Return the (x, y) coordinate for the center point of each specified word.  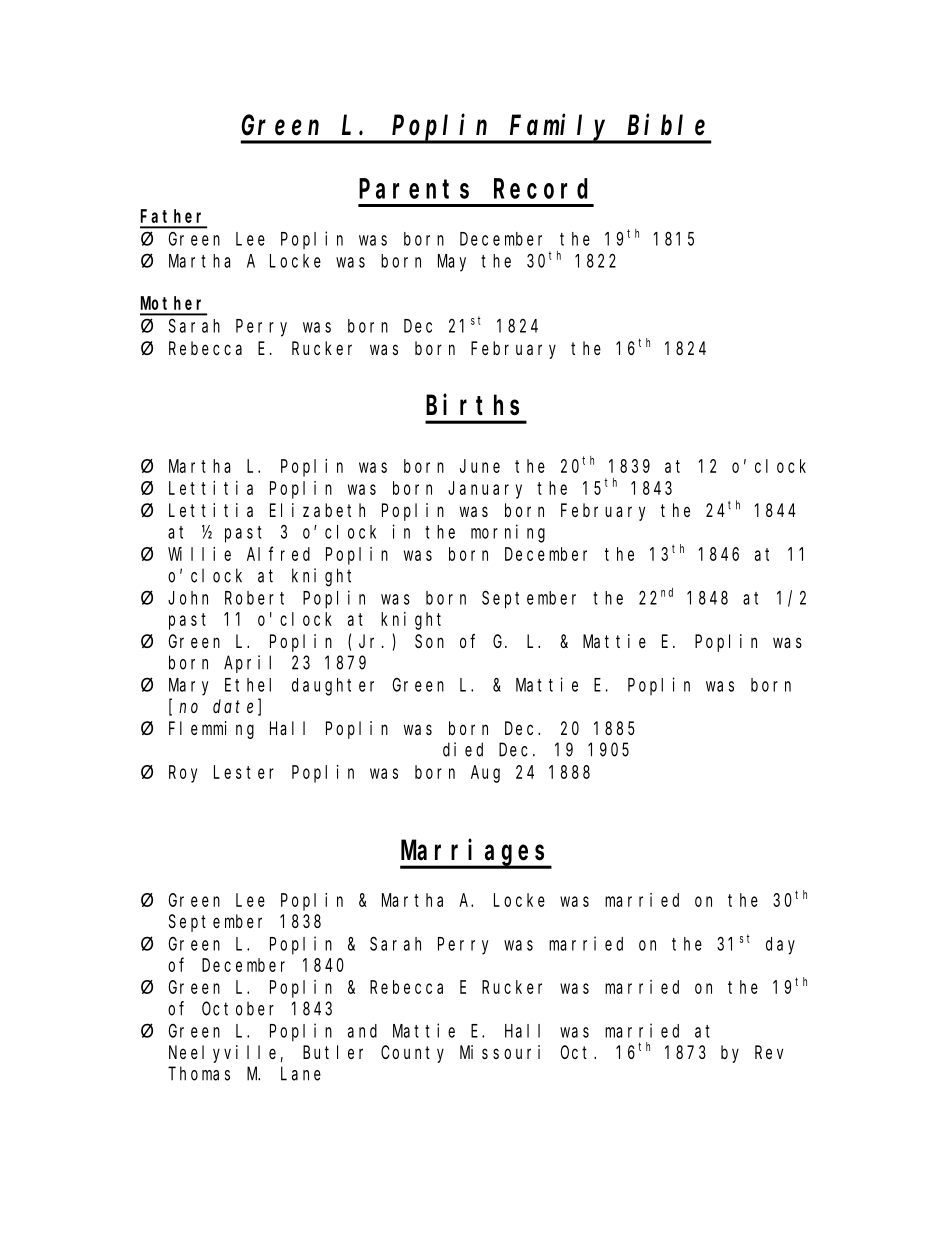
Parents (414, 189)
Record (541, 188)
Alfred (278, 554)
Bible (666, 125)
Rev (769, 1052)
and (362, 1031)
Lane (301, 1074)
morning (508, 533)
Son (429, 641)
